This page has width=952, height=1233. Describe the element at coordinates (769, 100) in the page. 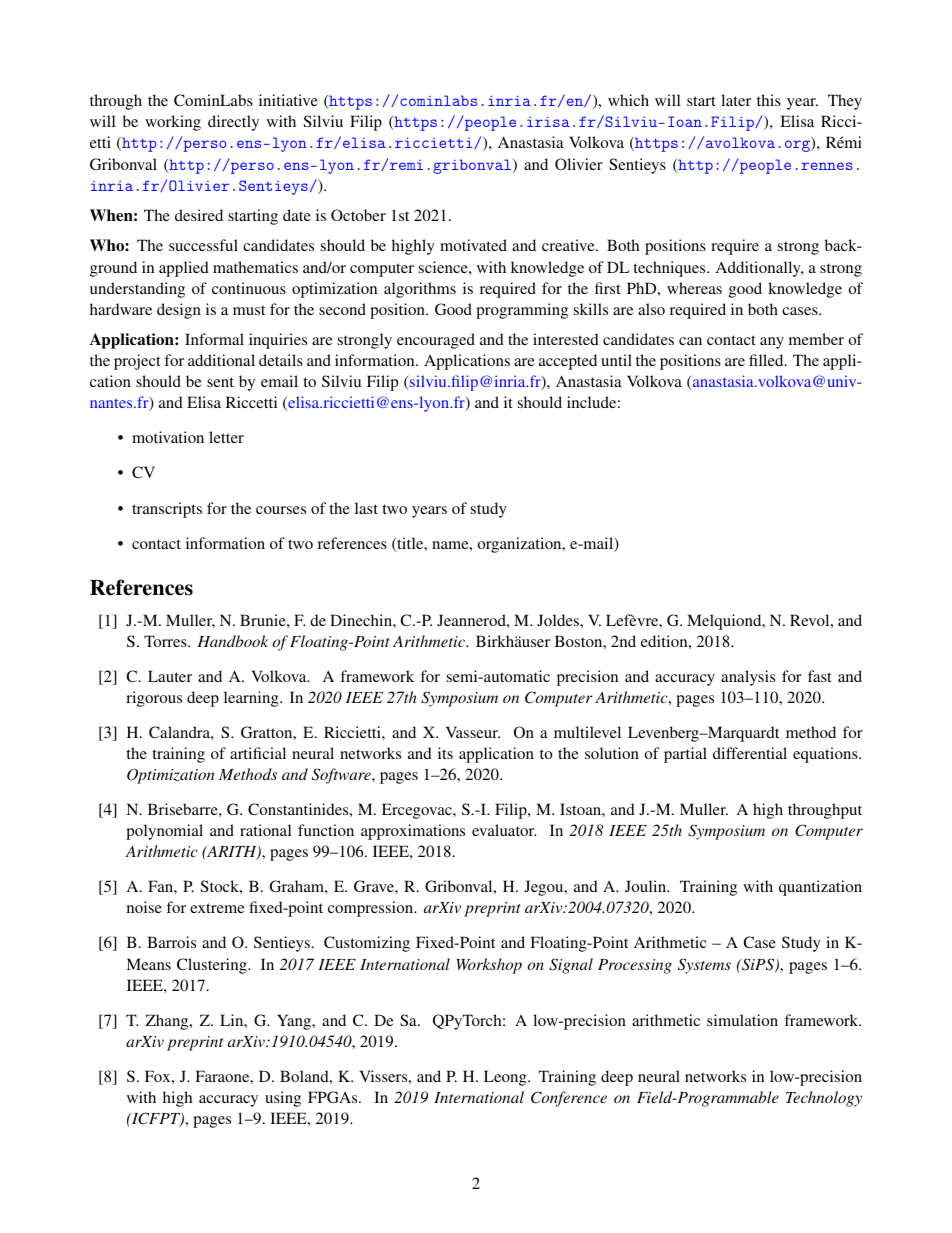

I see `this` at that location.
